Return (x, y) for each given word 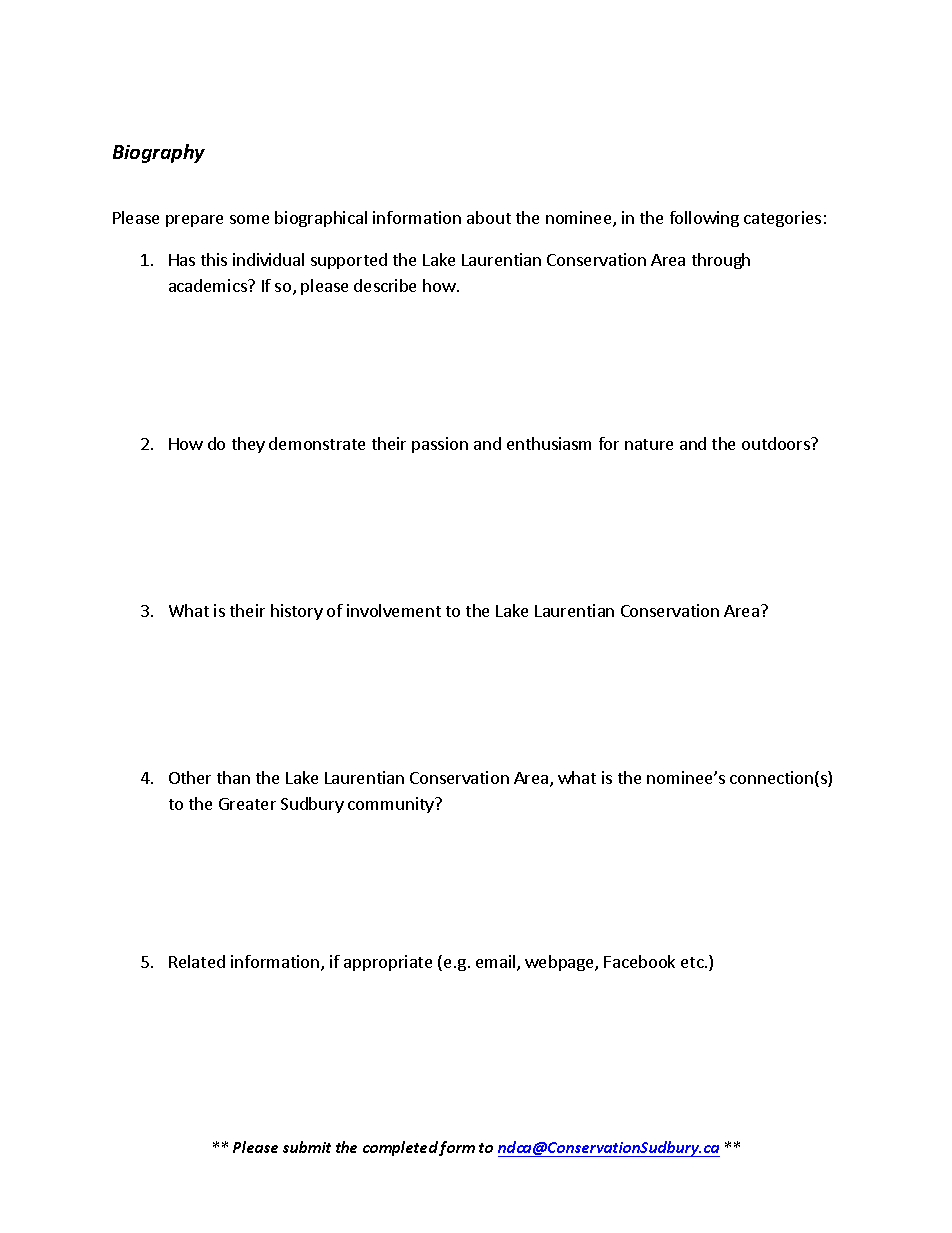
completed (400, 1148)
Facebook (639, 961)
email (497, 963)
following (704, 219)
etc (693, 962)
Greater (247, 804)
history (297, 612)
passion (440, 445)
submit (307, 1147)
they (248, 445)
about (489, 217)
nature (649, 444)
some (249, 219)
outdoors (777, 443)
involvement (394, 610)
